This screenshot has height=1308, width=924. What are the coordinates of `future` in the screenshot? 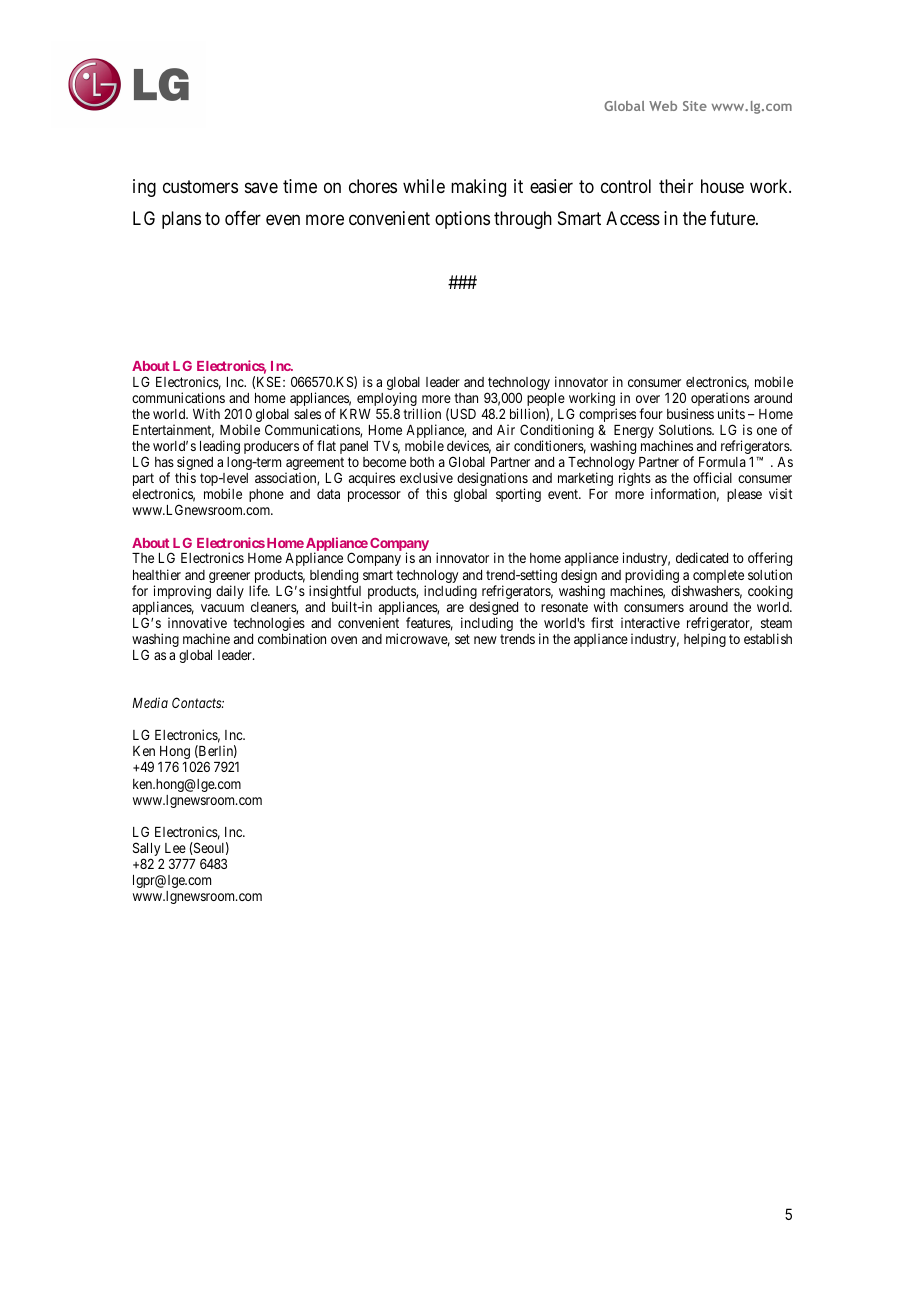 It's located at (733, 218).
